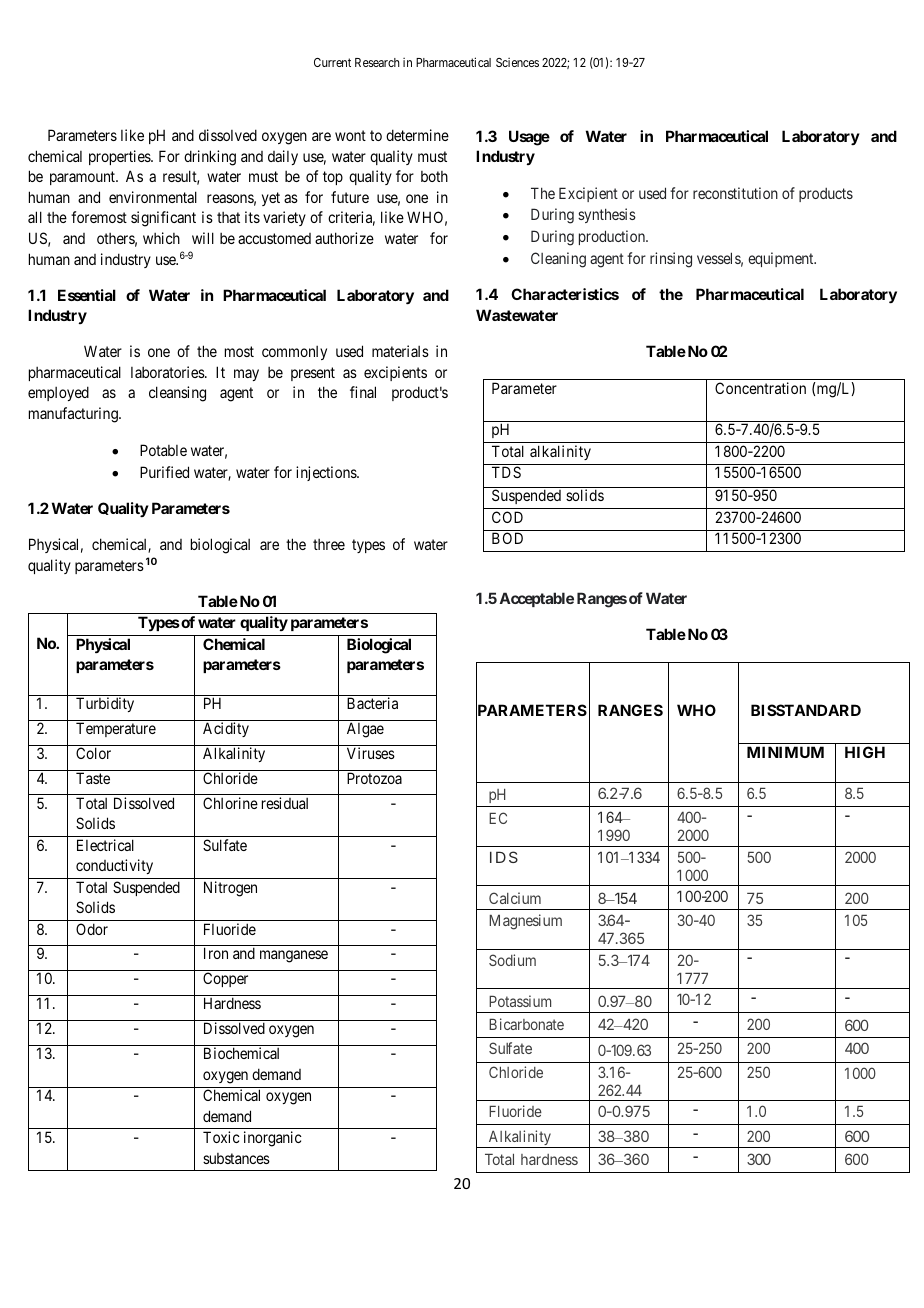  I want to click on Bicarbonate, so click(526, 1024).
